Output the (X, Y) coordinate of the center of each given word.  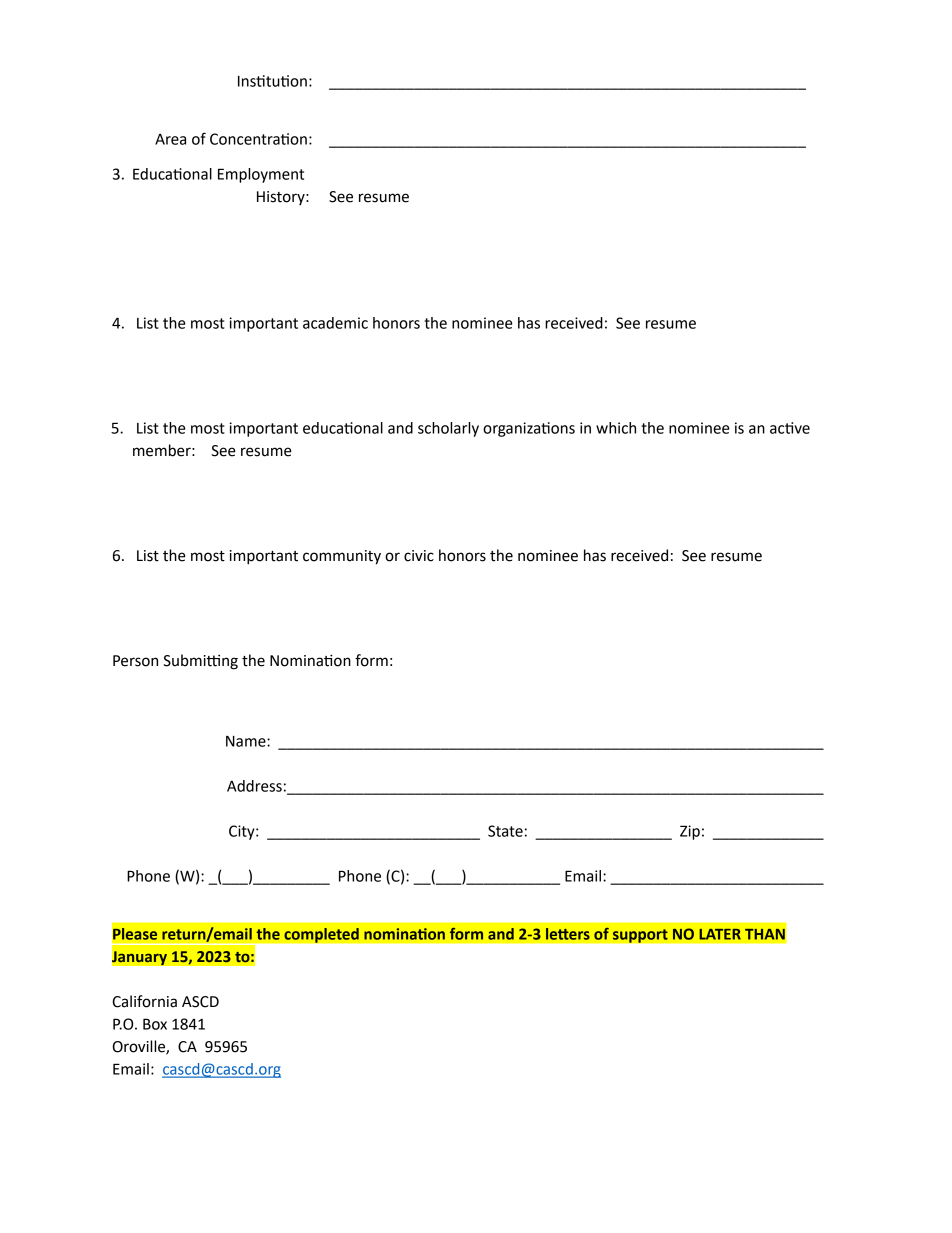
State (505, 831)
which (616, 428)
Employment (261, 175)
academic (335, 323)
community (342, 557)
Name (247, 741)
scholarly (448, 429)
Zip (690, 832)
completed (321, 935)
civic (419, 556)
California (144, 1001)
